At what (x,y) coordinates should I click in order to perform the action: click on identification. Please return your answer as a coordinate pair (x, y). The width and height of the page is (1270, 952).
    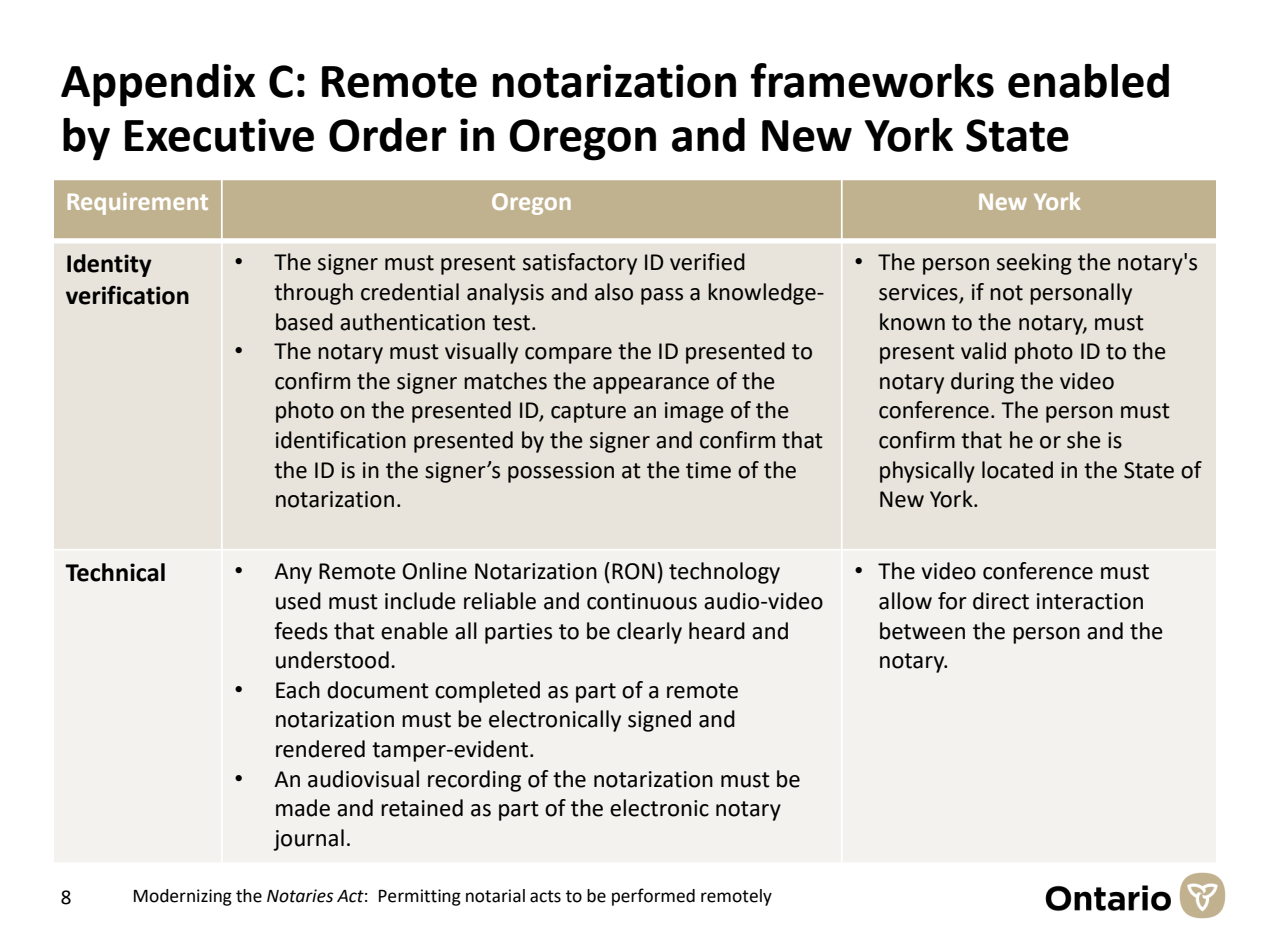
    Looking at the image, I should click on (341, 440).
